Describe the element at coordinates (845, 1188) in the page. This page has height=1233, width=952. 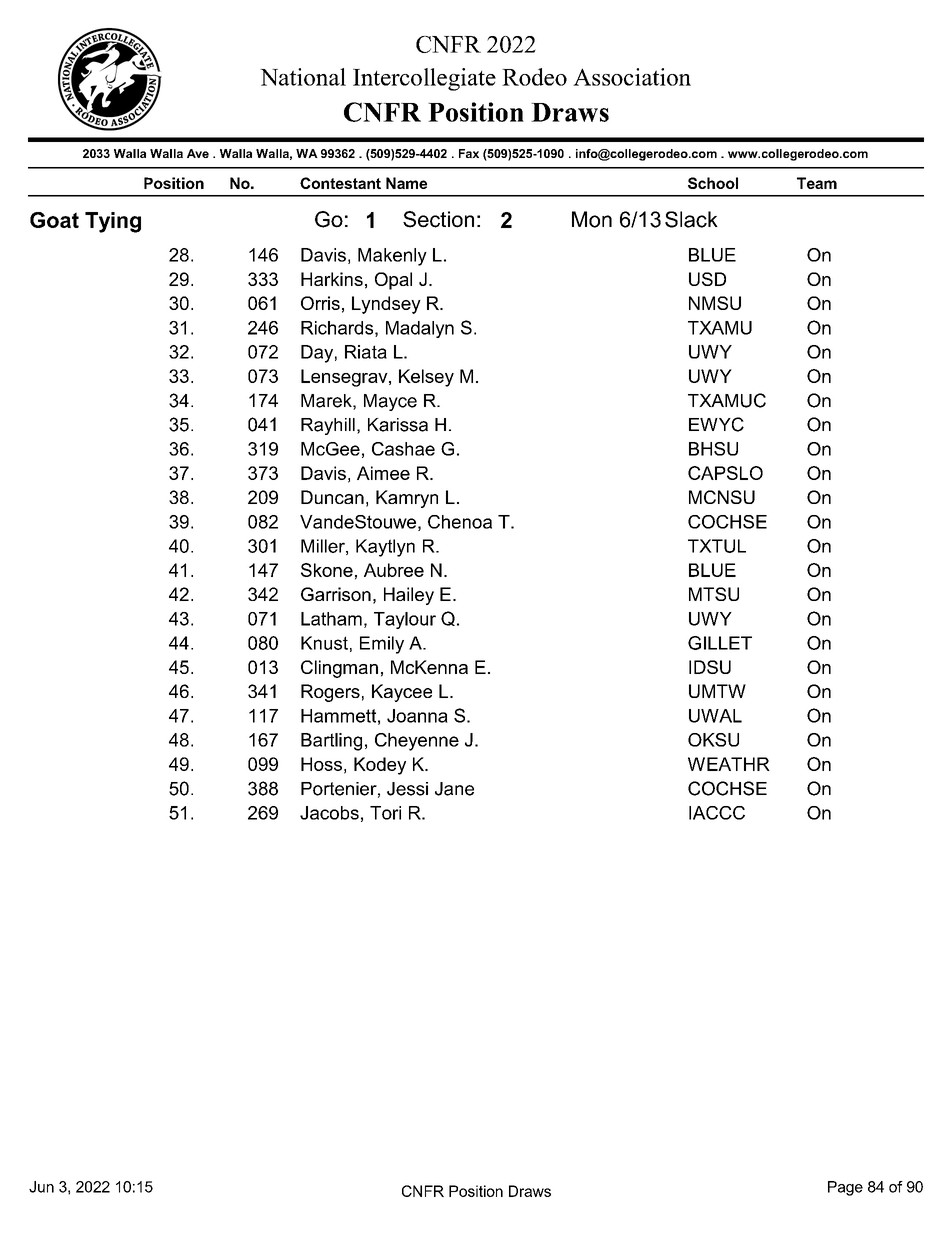
I see `Page` at that location.
